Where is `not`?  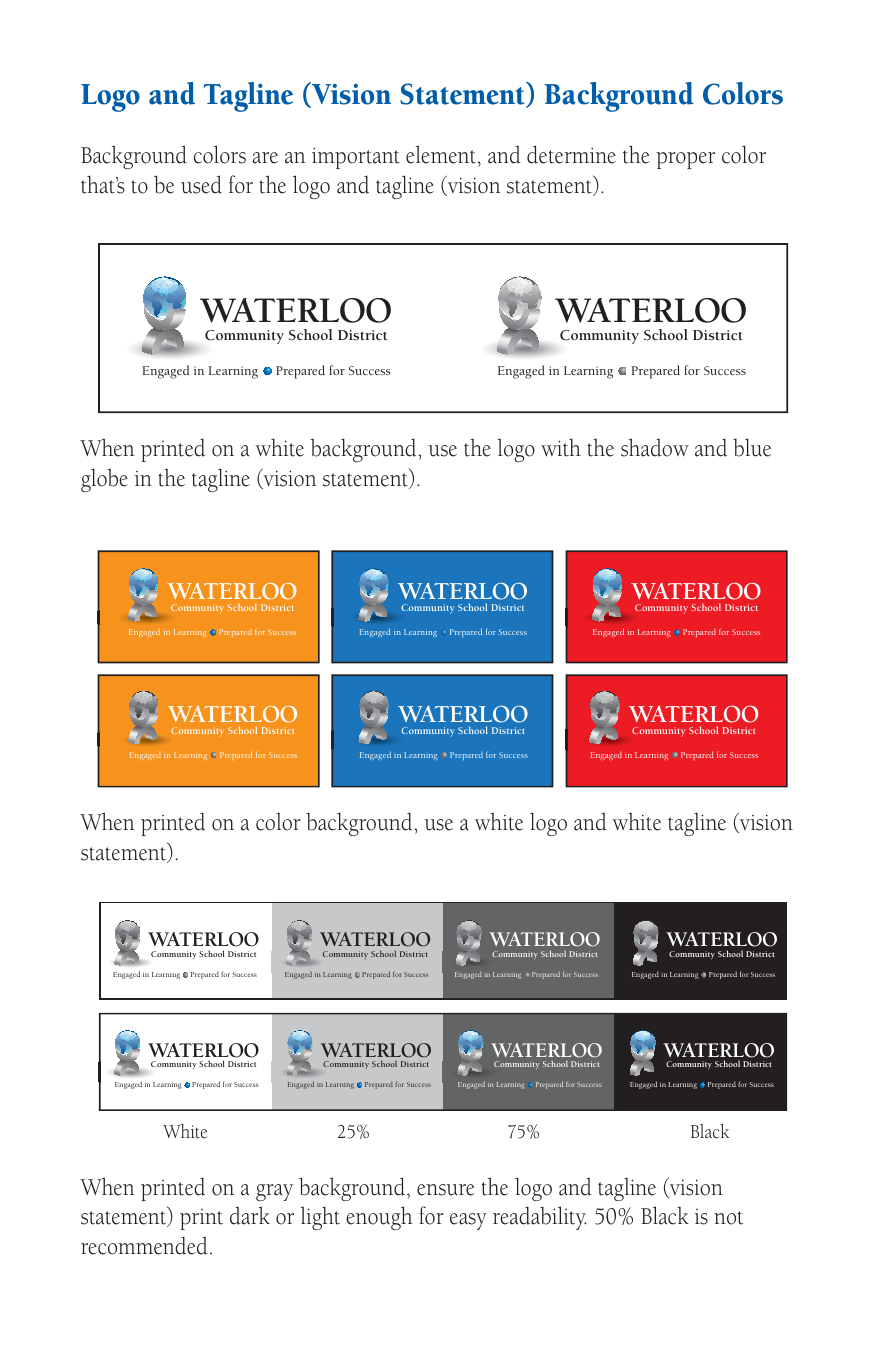 not is located at coordinates (728, 1218).
